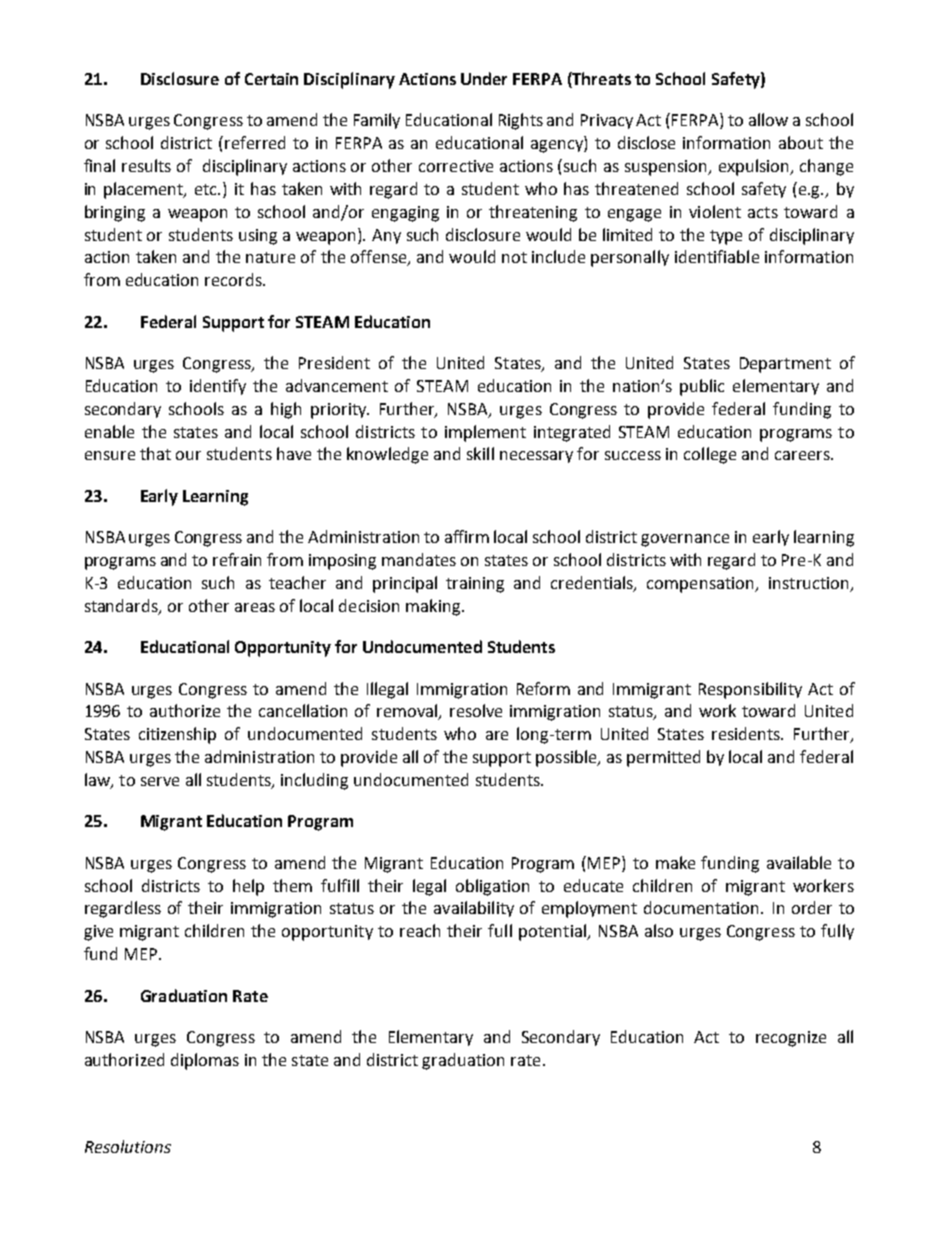  I want to click on help, so click(248, 887).
